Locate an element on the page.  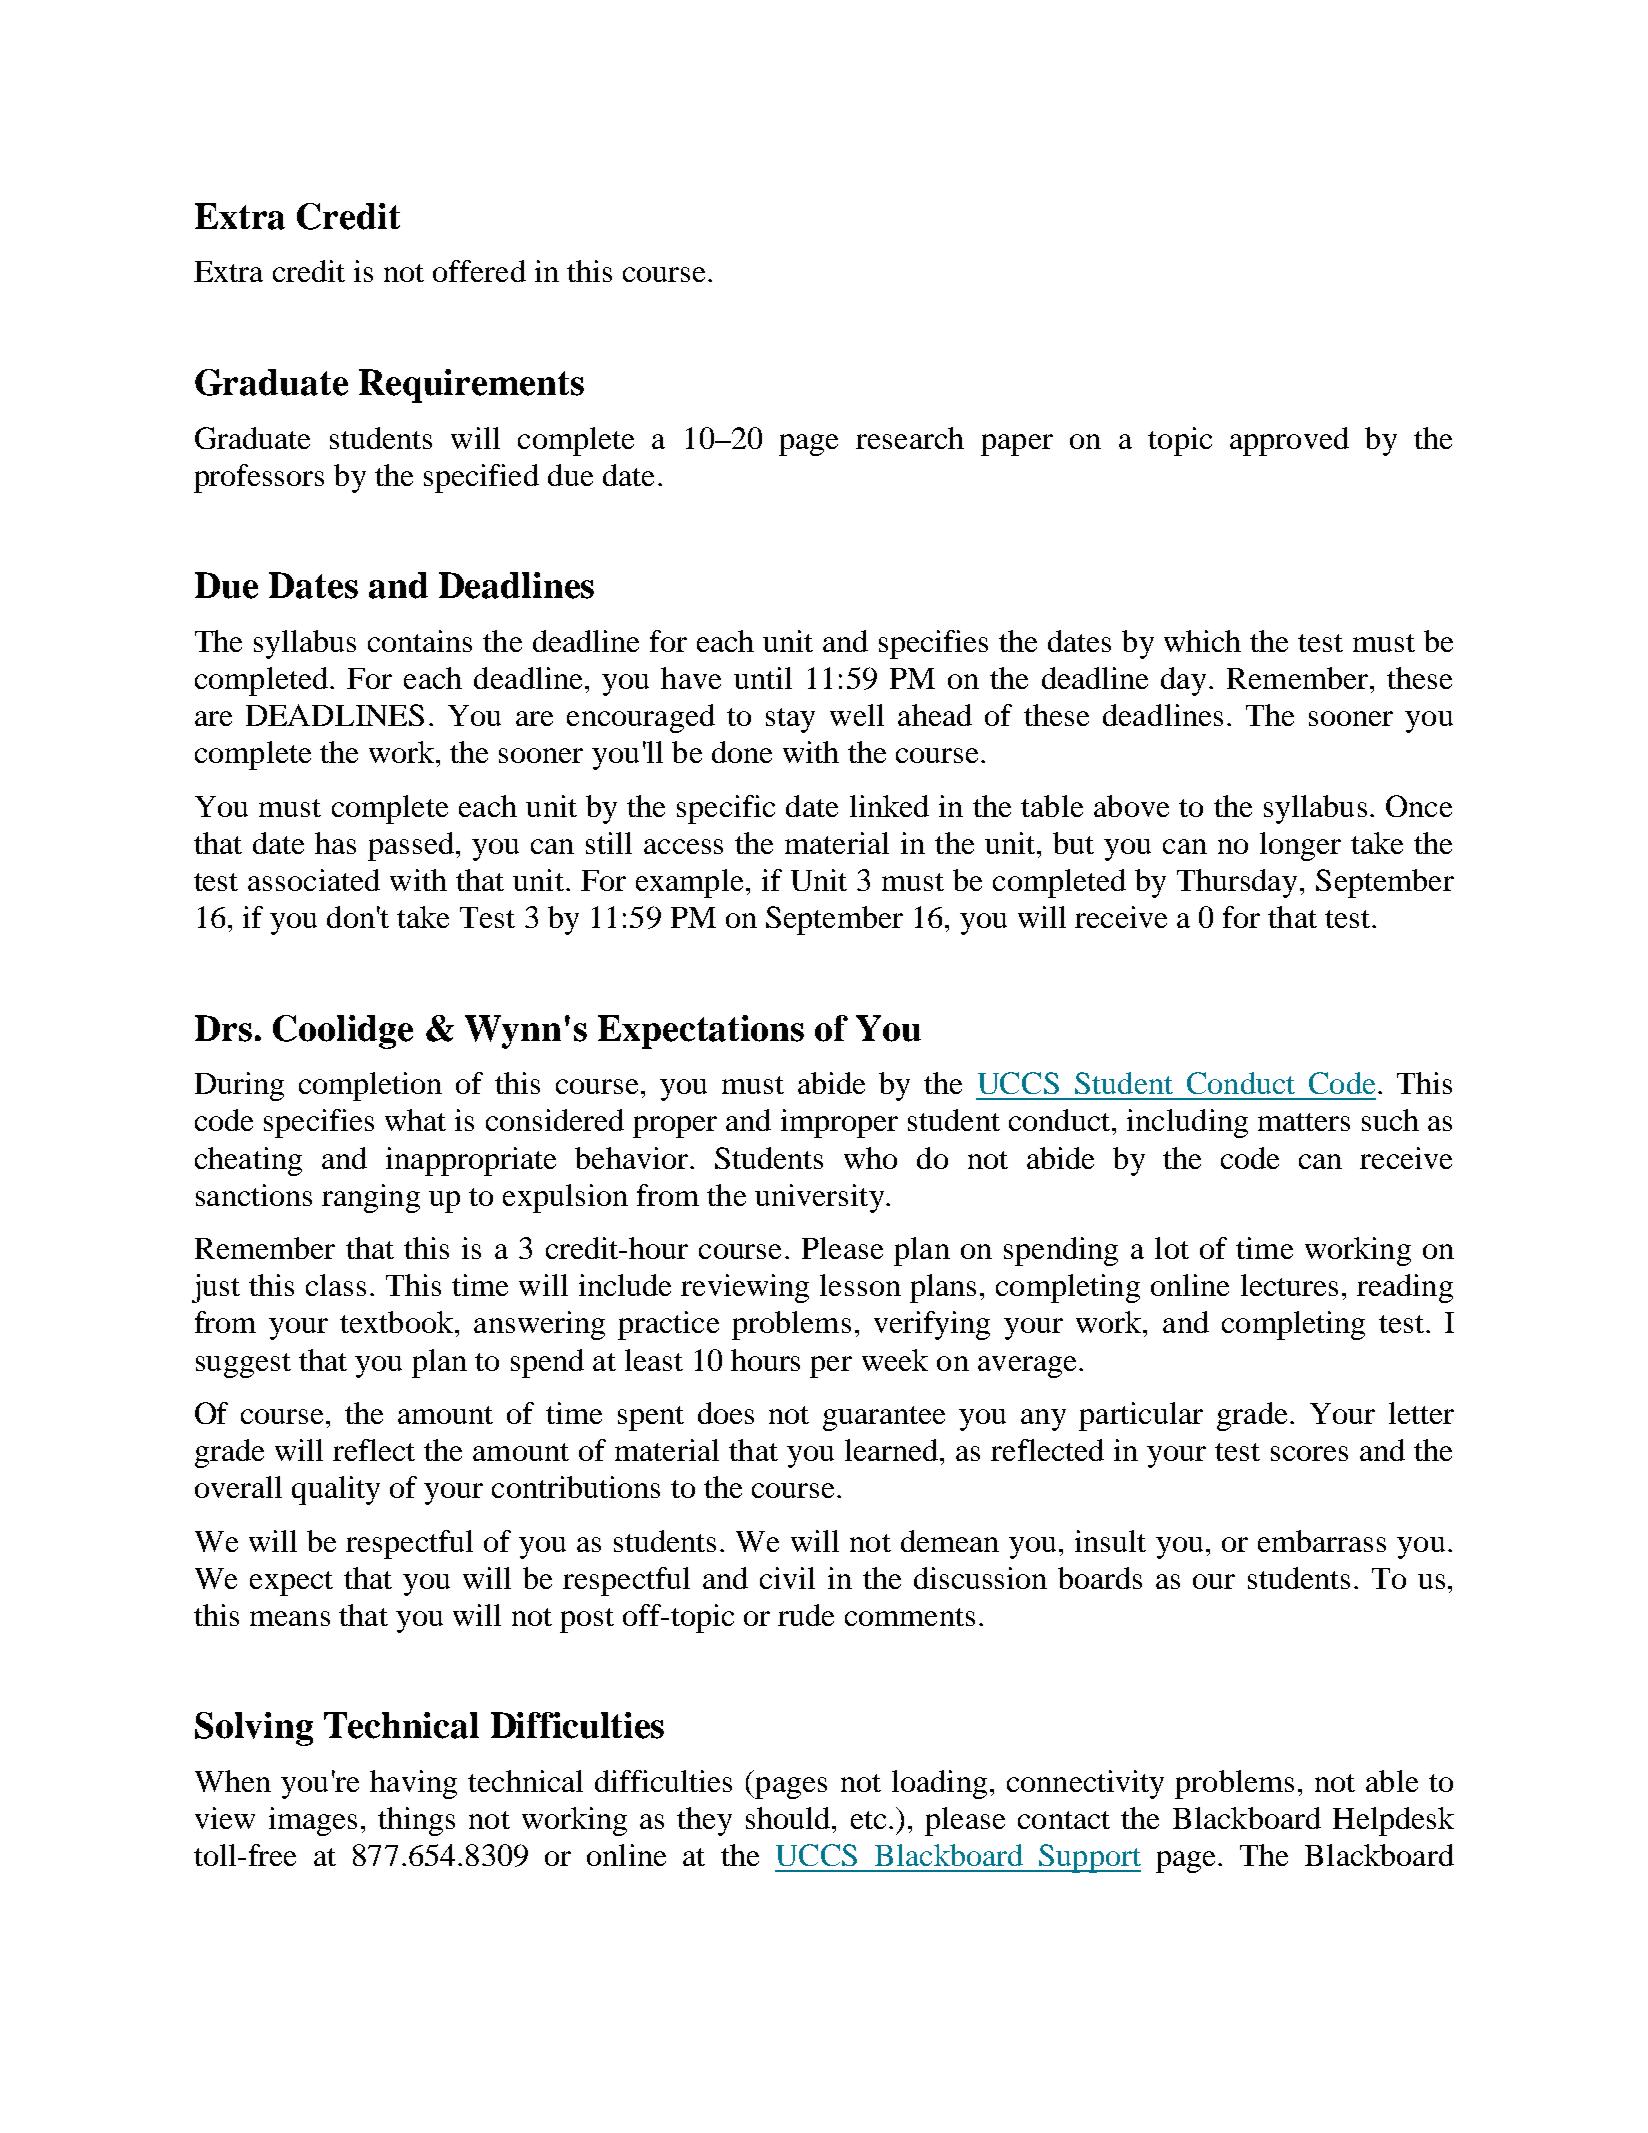
linked is located at coordinates (889, 806).
